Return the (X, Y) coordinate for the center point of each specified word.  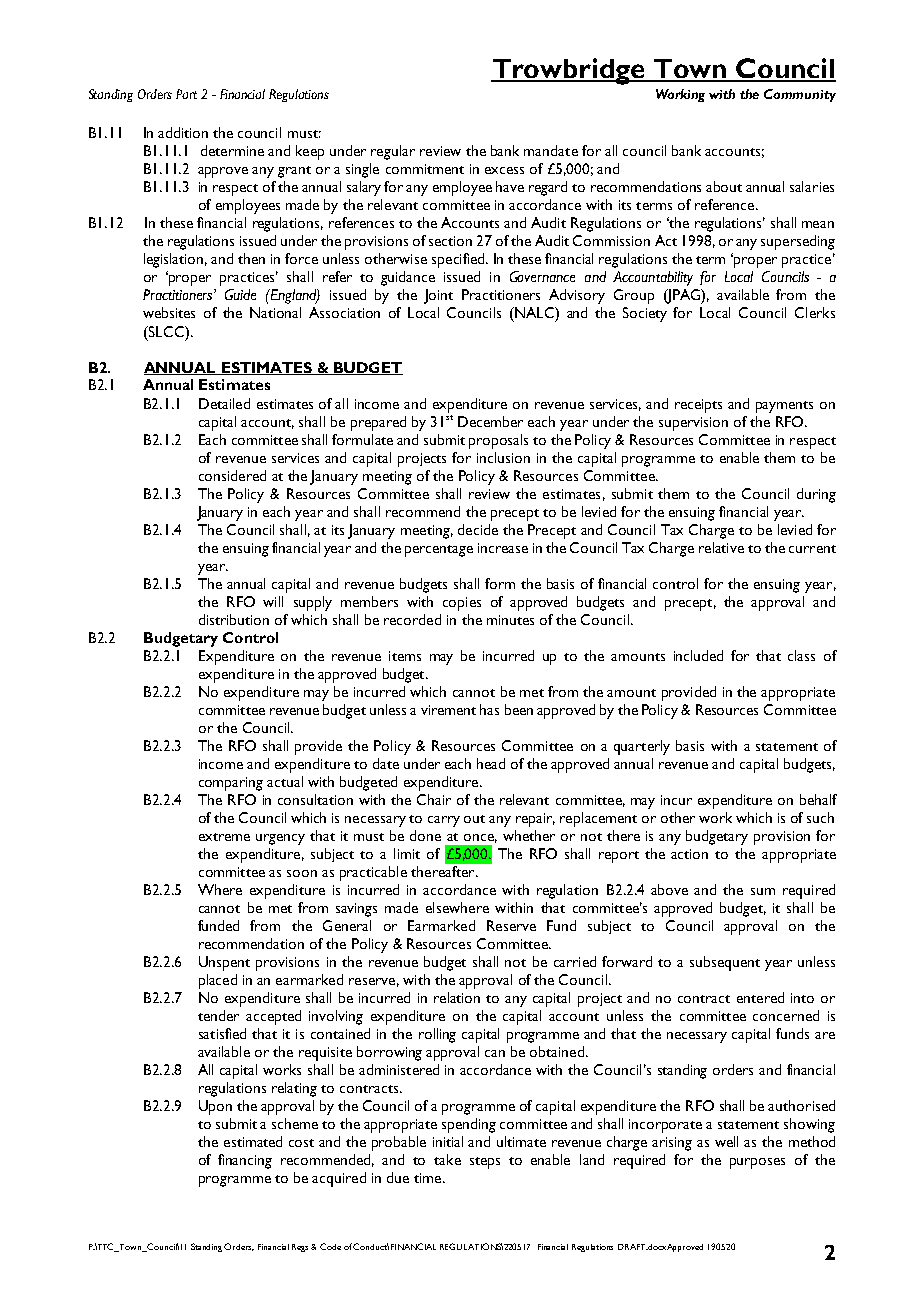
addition (183, 132)
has (489, 709)
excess (504, 170)
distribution (234, 619)
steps (485, 1163)
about (724, 186)
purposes (757, 1163)
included (698, 655)
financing (245, 1161)
